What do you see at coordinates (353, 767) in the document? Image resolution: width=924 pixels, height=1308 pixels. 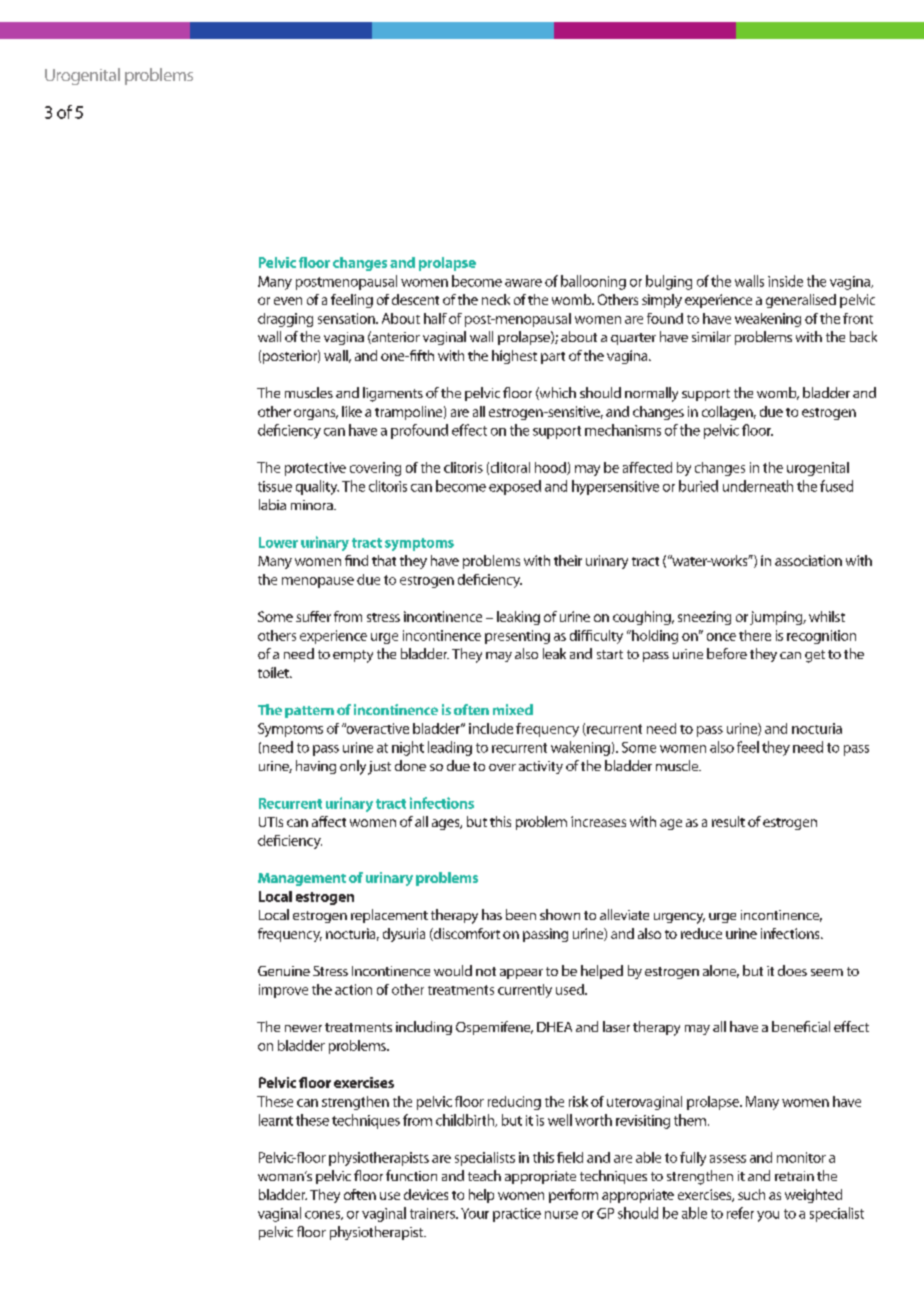 I see `only` at bounding box center [353, 767].
